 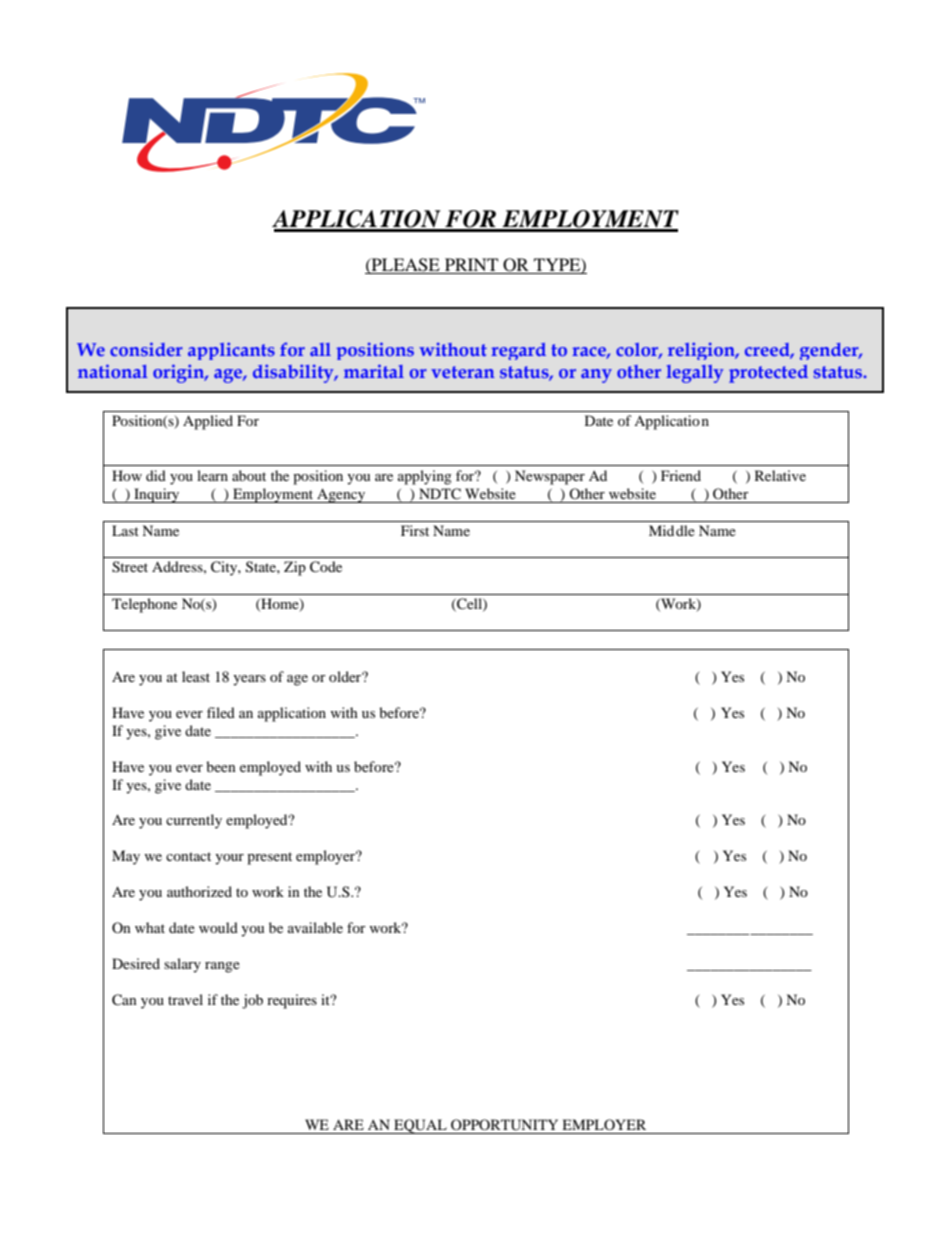 I want to click on least, so click(x=196, y=676).
